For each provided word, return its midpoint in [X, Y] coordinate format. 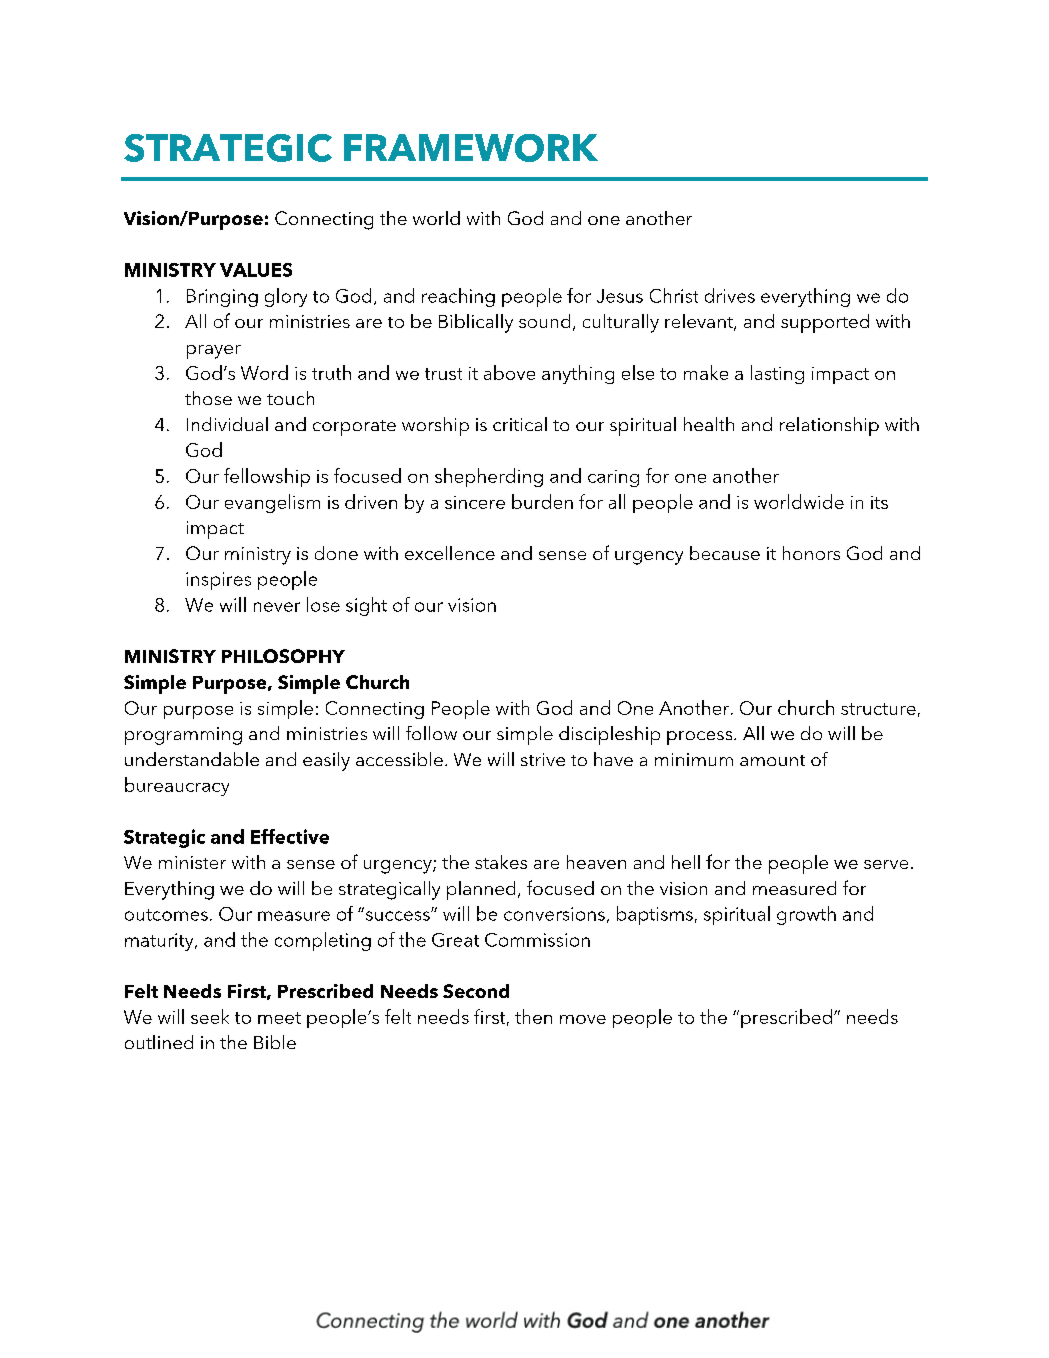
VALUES [256, 270]
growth [806, 915]
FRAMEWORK [471, 148]
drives [730, 295]
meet [279, 1018]
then [533, 1016]
